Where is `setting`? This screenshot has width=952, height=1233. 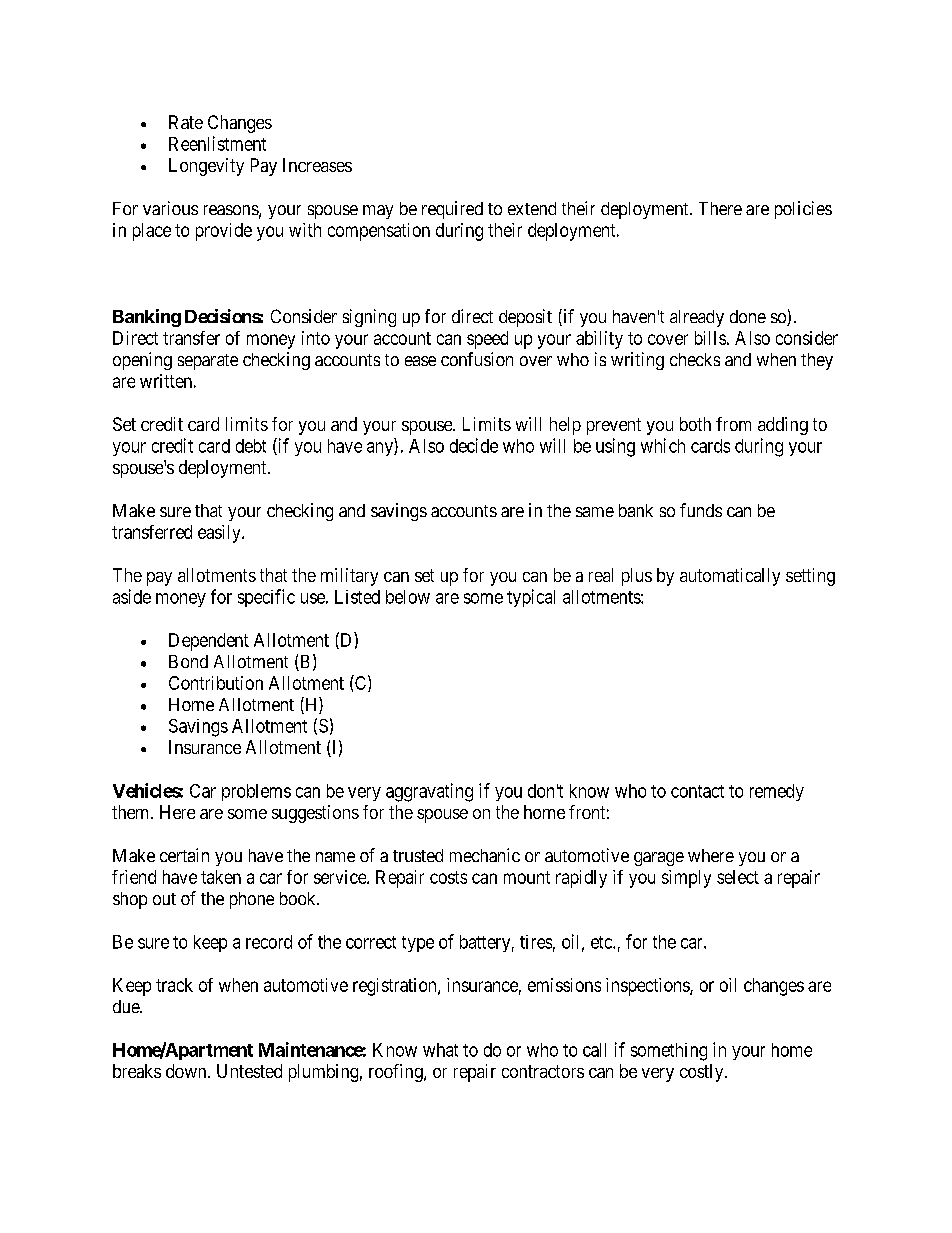
setting is located at coordinates (810, 577).
